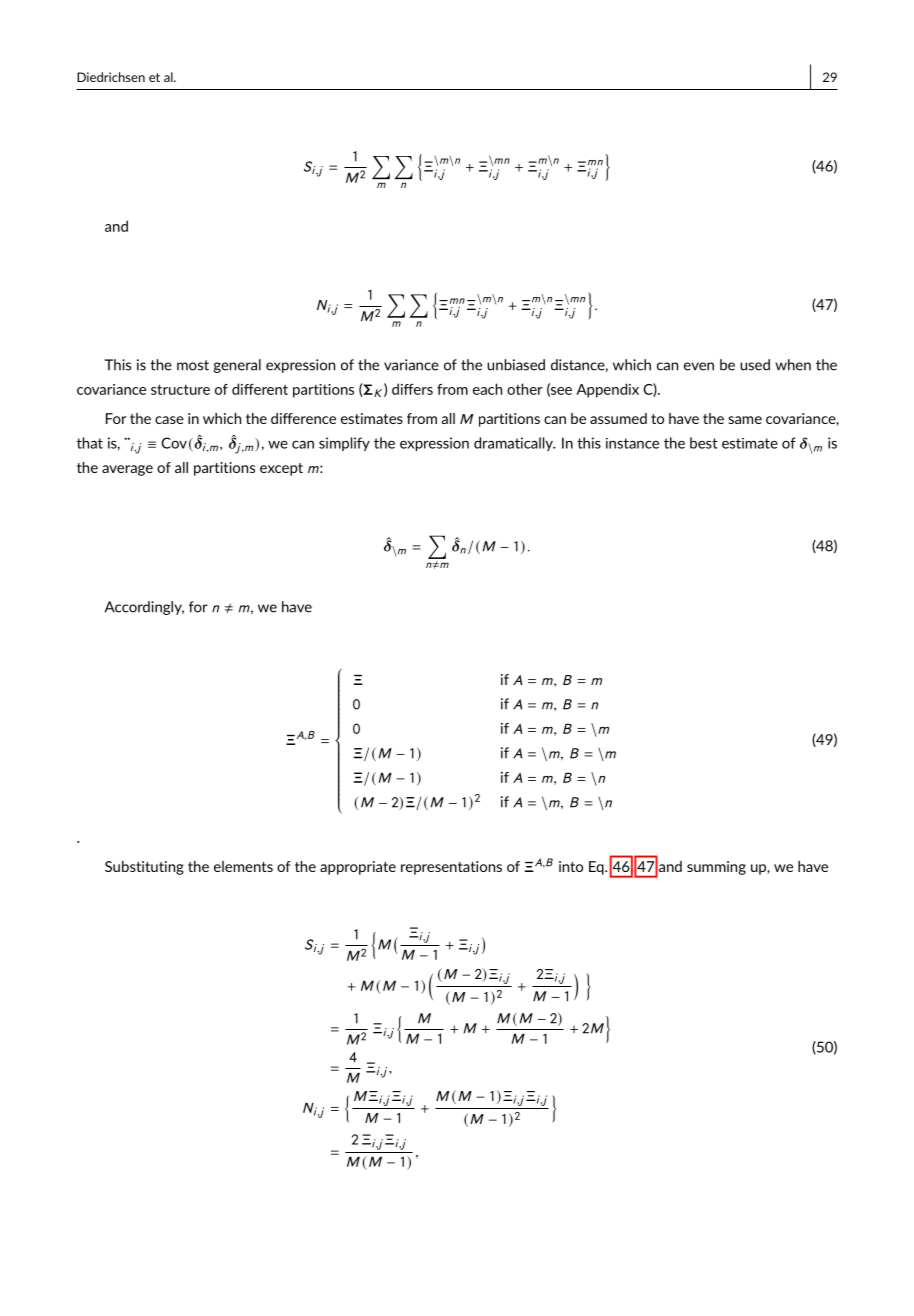 This screenshot has width=914, height=1316. Describe the element at coordinates (716, 868) in the screenshot. I see `summing` at that location.
